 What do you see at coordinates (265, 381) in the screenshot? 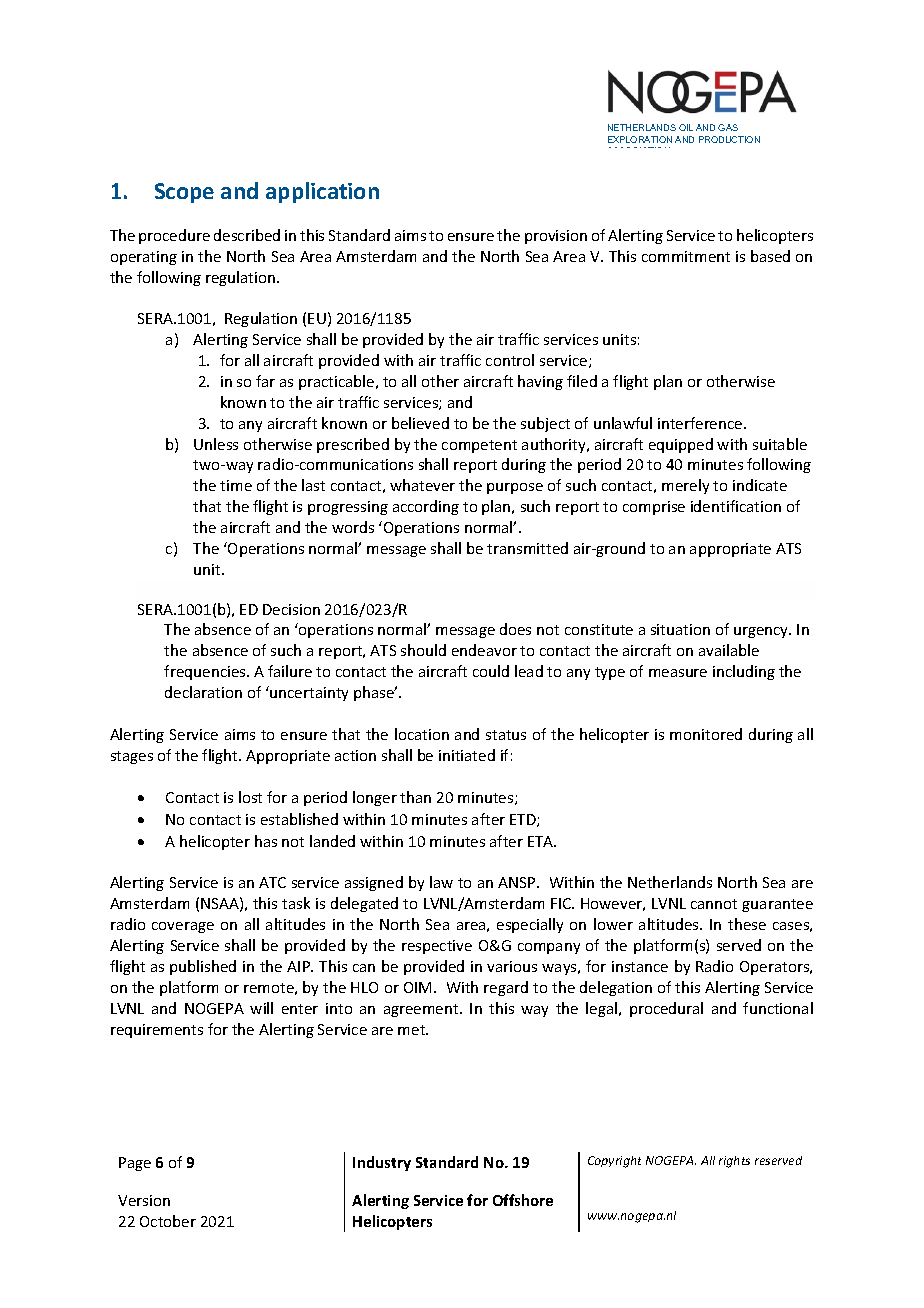
I see `far` at bounding box center [265, 381].
